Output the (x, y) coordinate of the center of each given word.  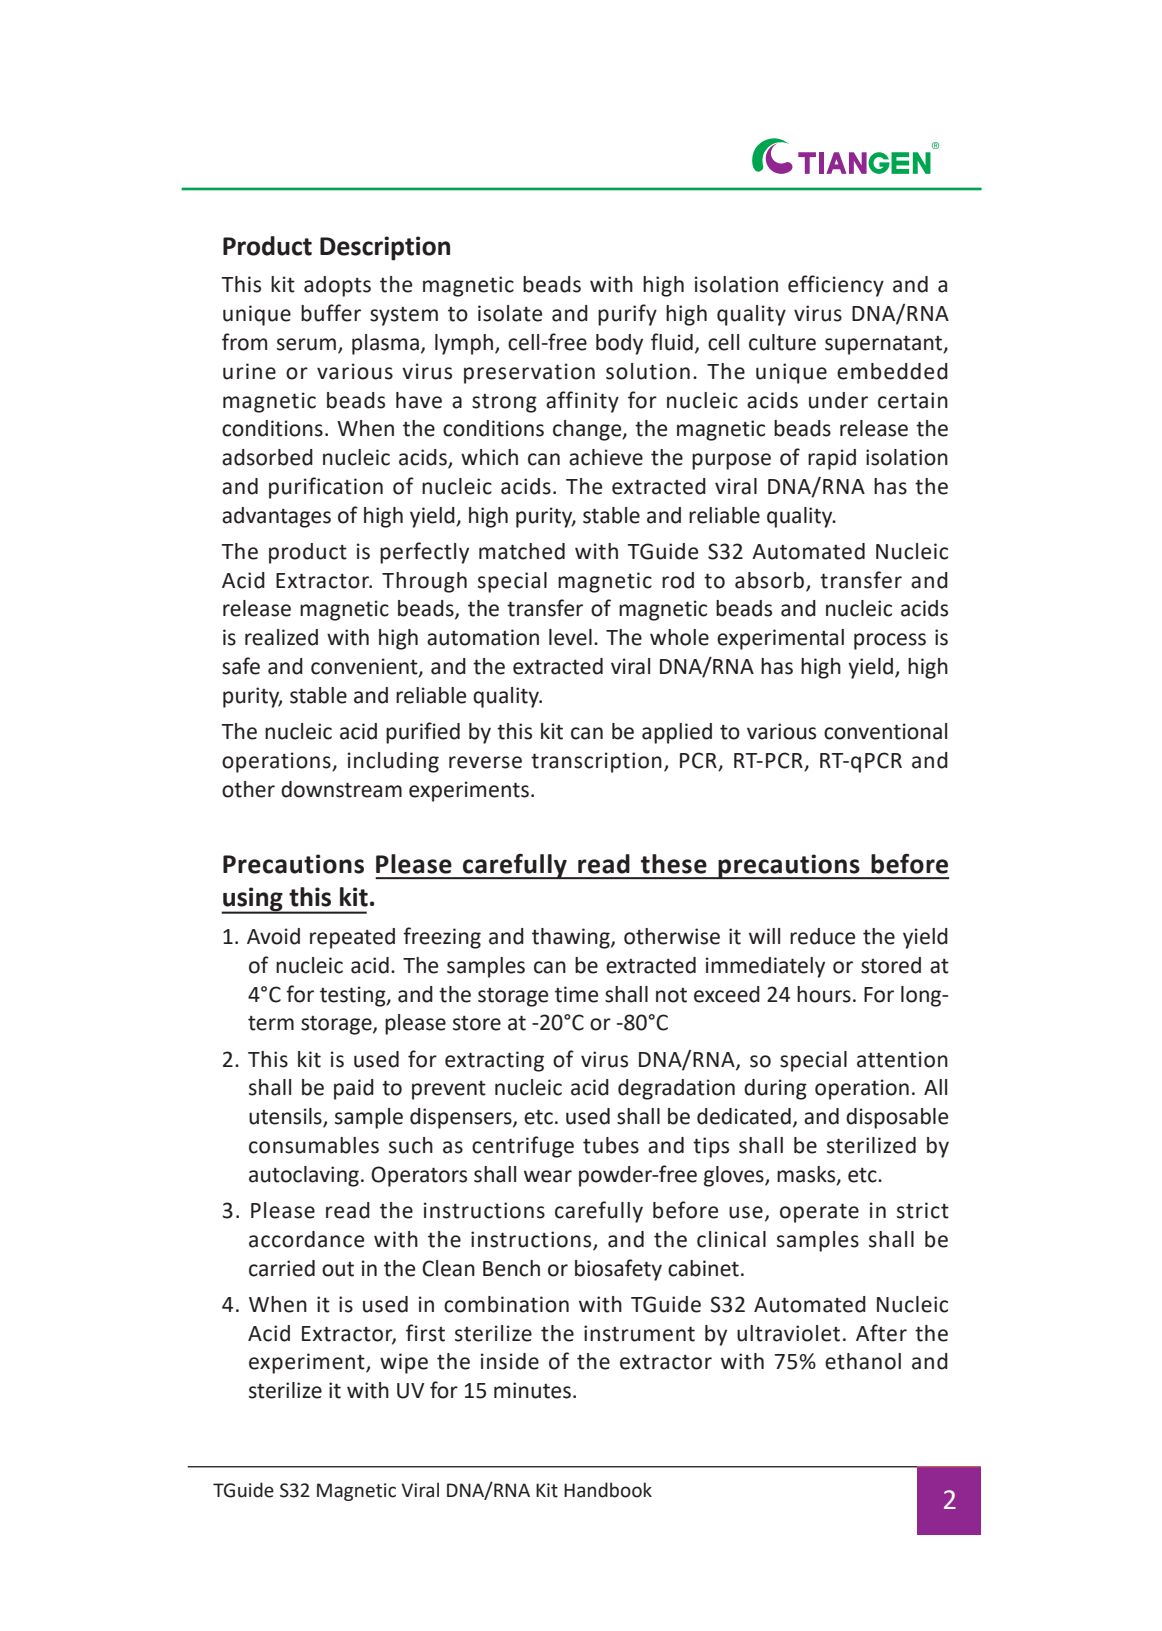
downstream (341, 789)
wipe (404, 1363)
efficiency (836, 286)
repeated (352, 938)
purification (326, 488)
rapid (832, 459)
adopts (337, 286)
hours (824, 994)
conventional (885, 731)
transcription (596, 762)
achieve (606, 457)
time (576, 994)
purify (627, 315)
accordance (306, 1239)
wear (548, 1176)
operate (819, 1213)
